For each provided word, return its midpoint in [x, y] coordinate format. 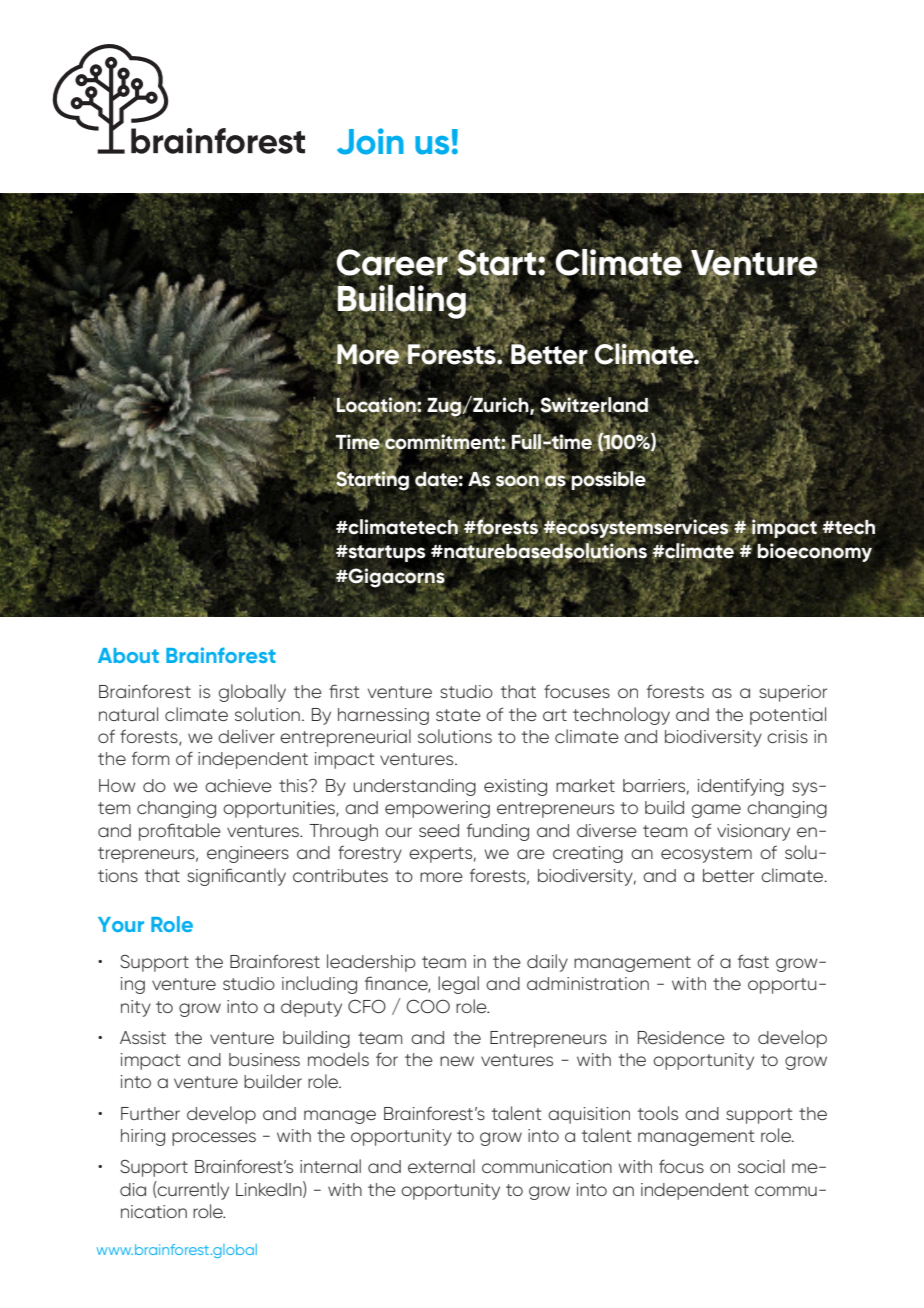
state [458, 715]
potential [788, 716]
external [441, 1166]
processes [214, 1139]
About [128, 655]
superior [793, 693]
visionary [753, 832]
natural [128, 714]
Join [370, 141]
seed [439, 830]
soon [518, 480]
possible [608, 479]
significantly [236, 877]
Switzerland [594, 405]
